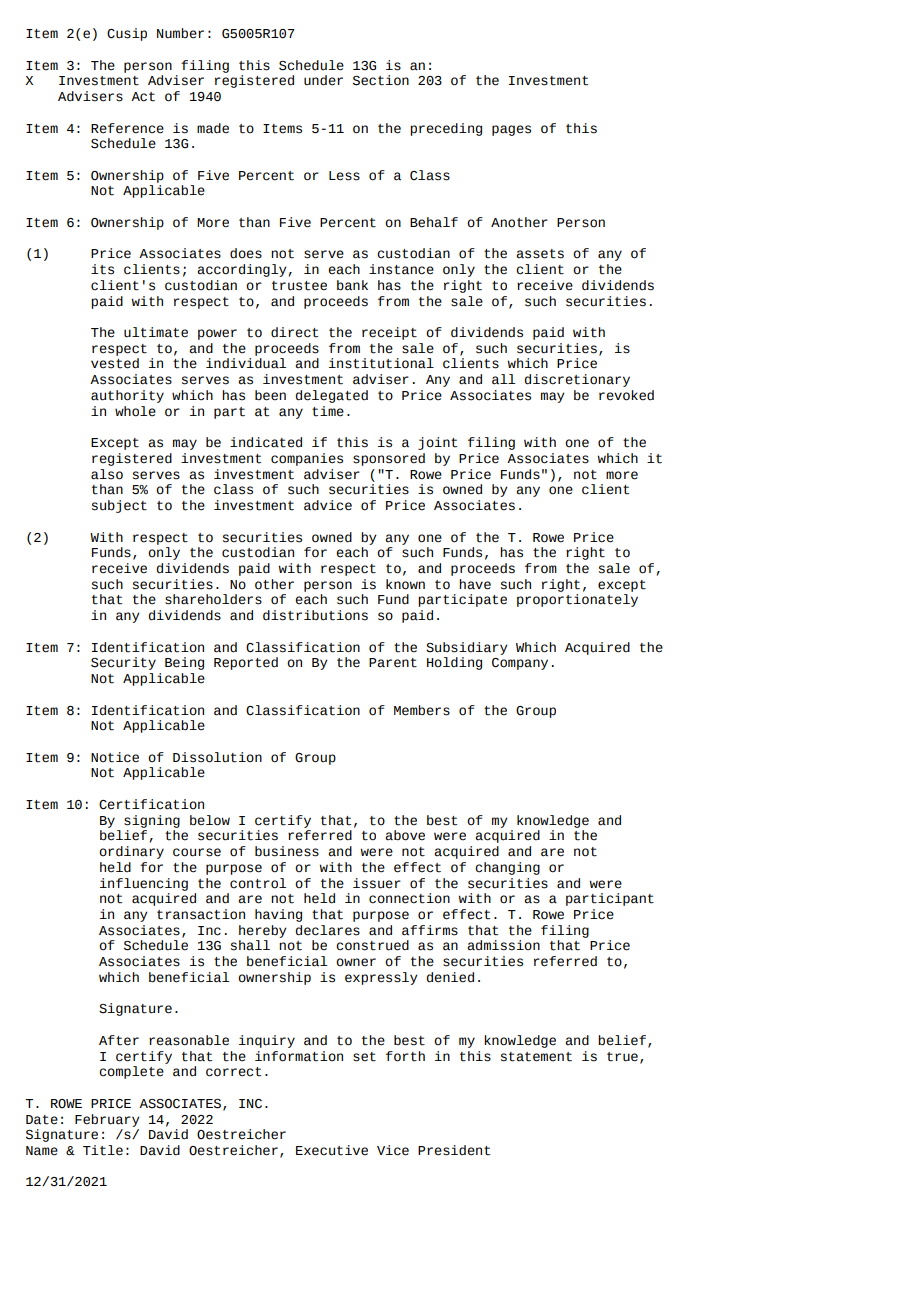 This image has width=924, height=1308. I want to click on pages, so click(511, 130).
